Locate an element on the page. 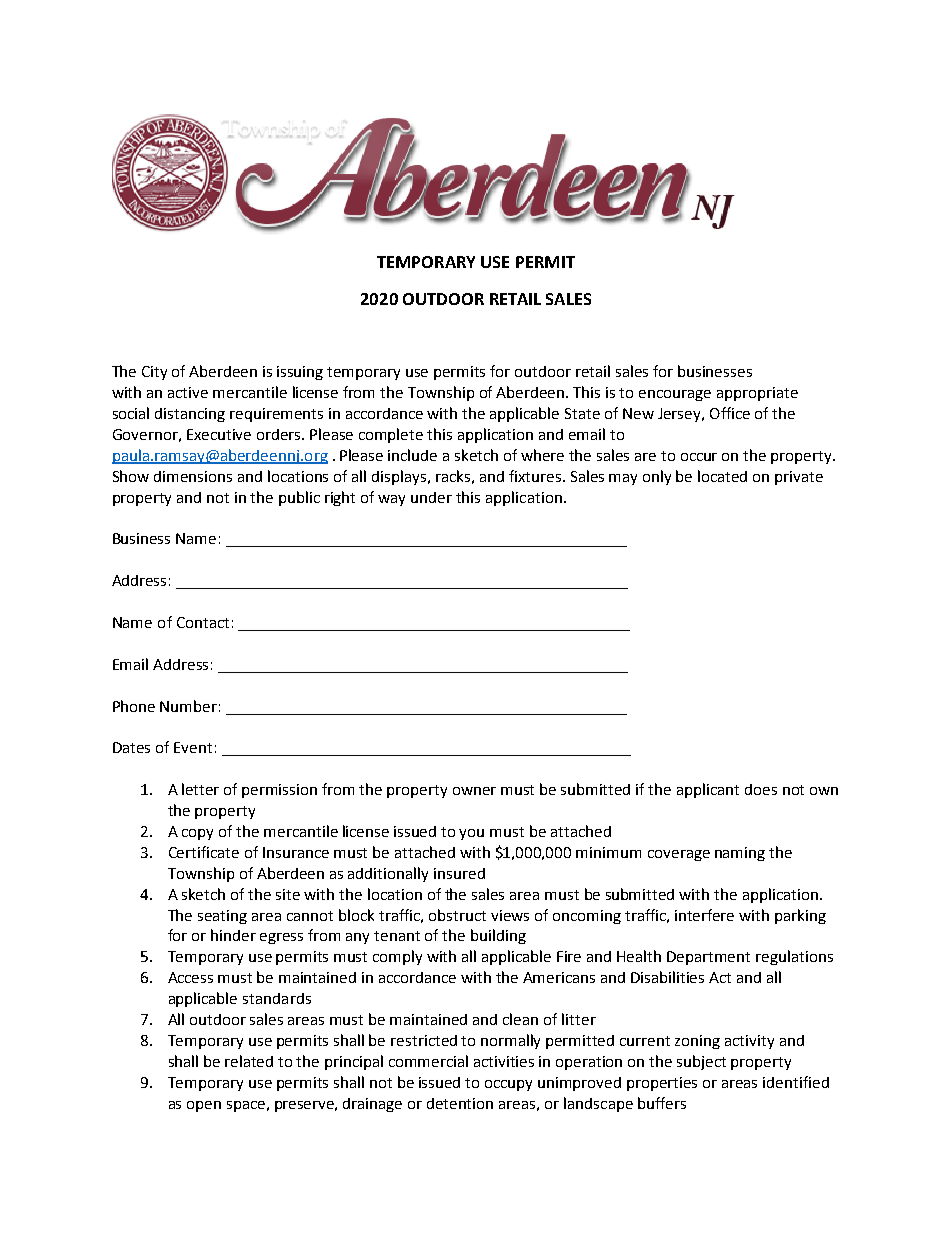 The image size is (952, 1233). Event is located at coordinates (193, 747).
